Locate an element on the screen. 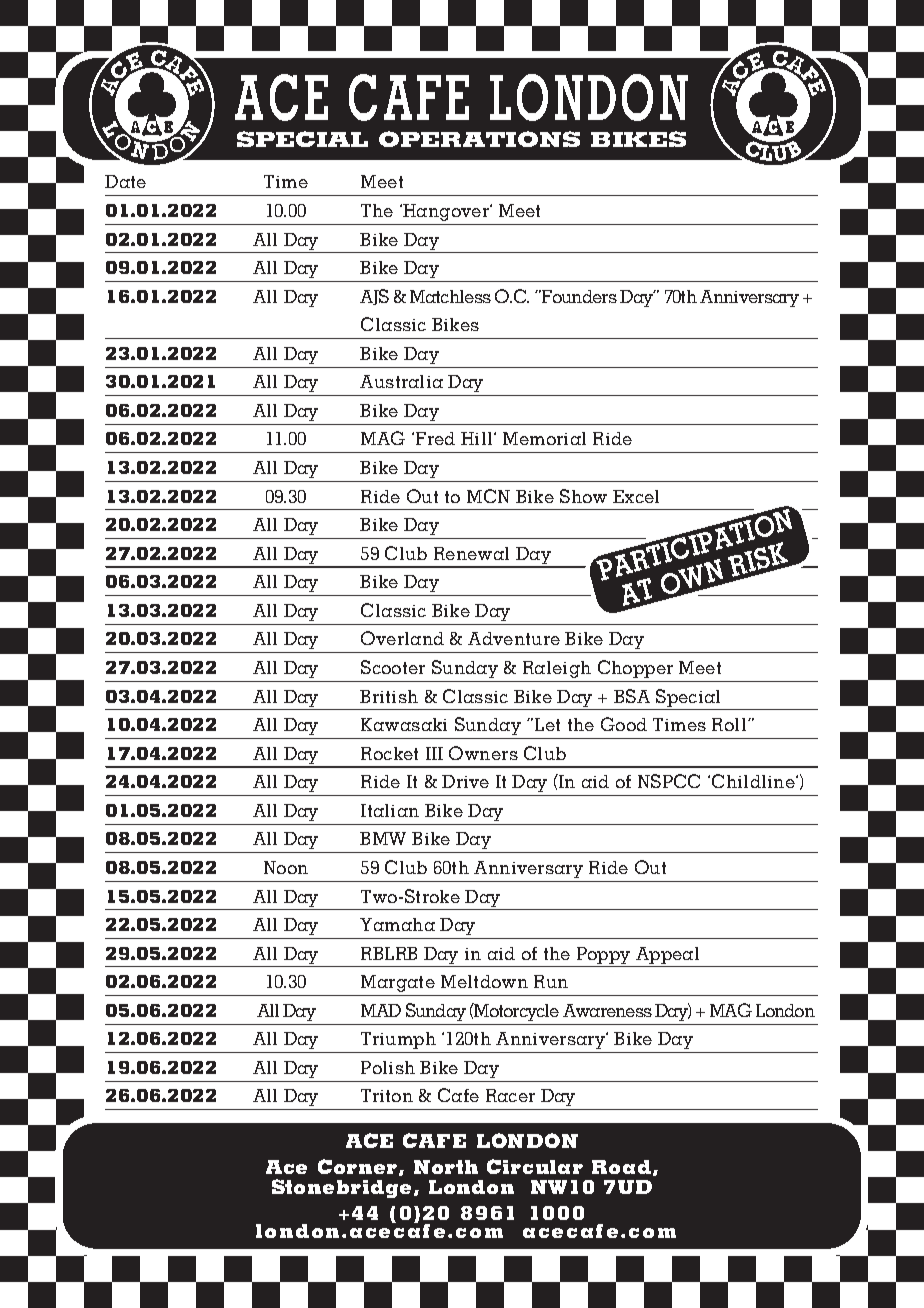 This screenshot has width=924, height=1308. Overland is located at coordinates (402, 638).
